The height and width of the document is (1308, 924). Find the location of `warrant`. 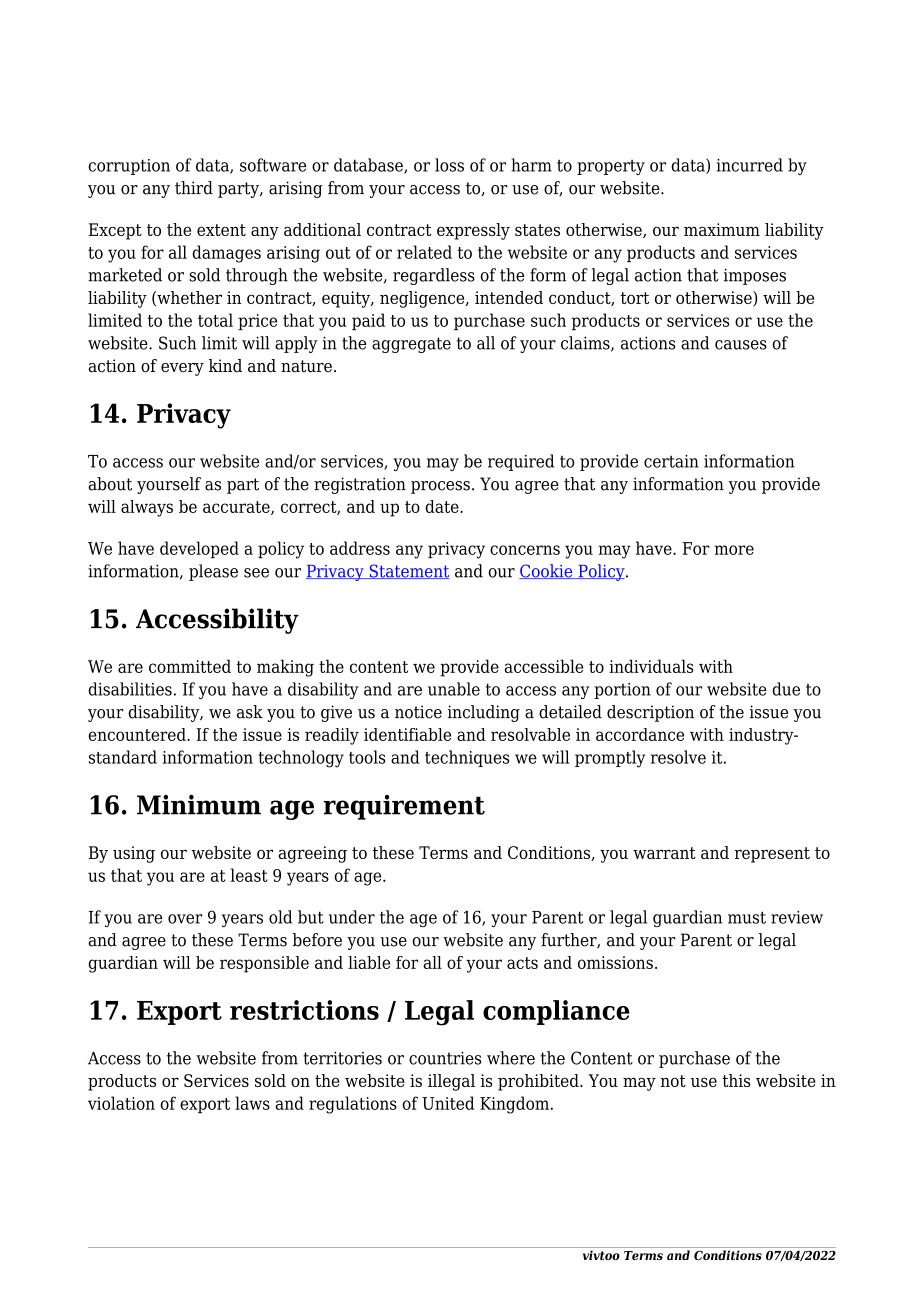

warrant is located at coordinates (664, 853).
